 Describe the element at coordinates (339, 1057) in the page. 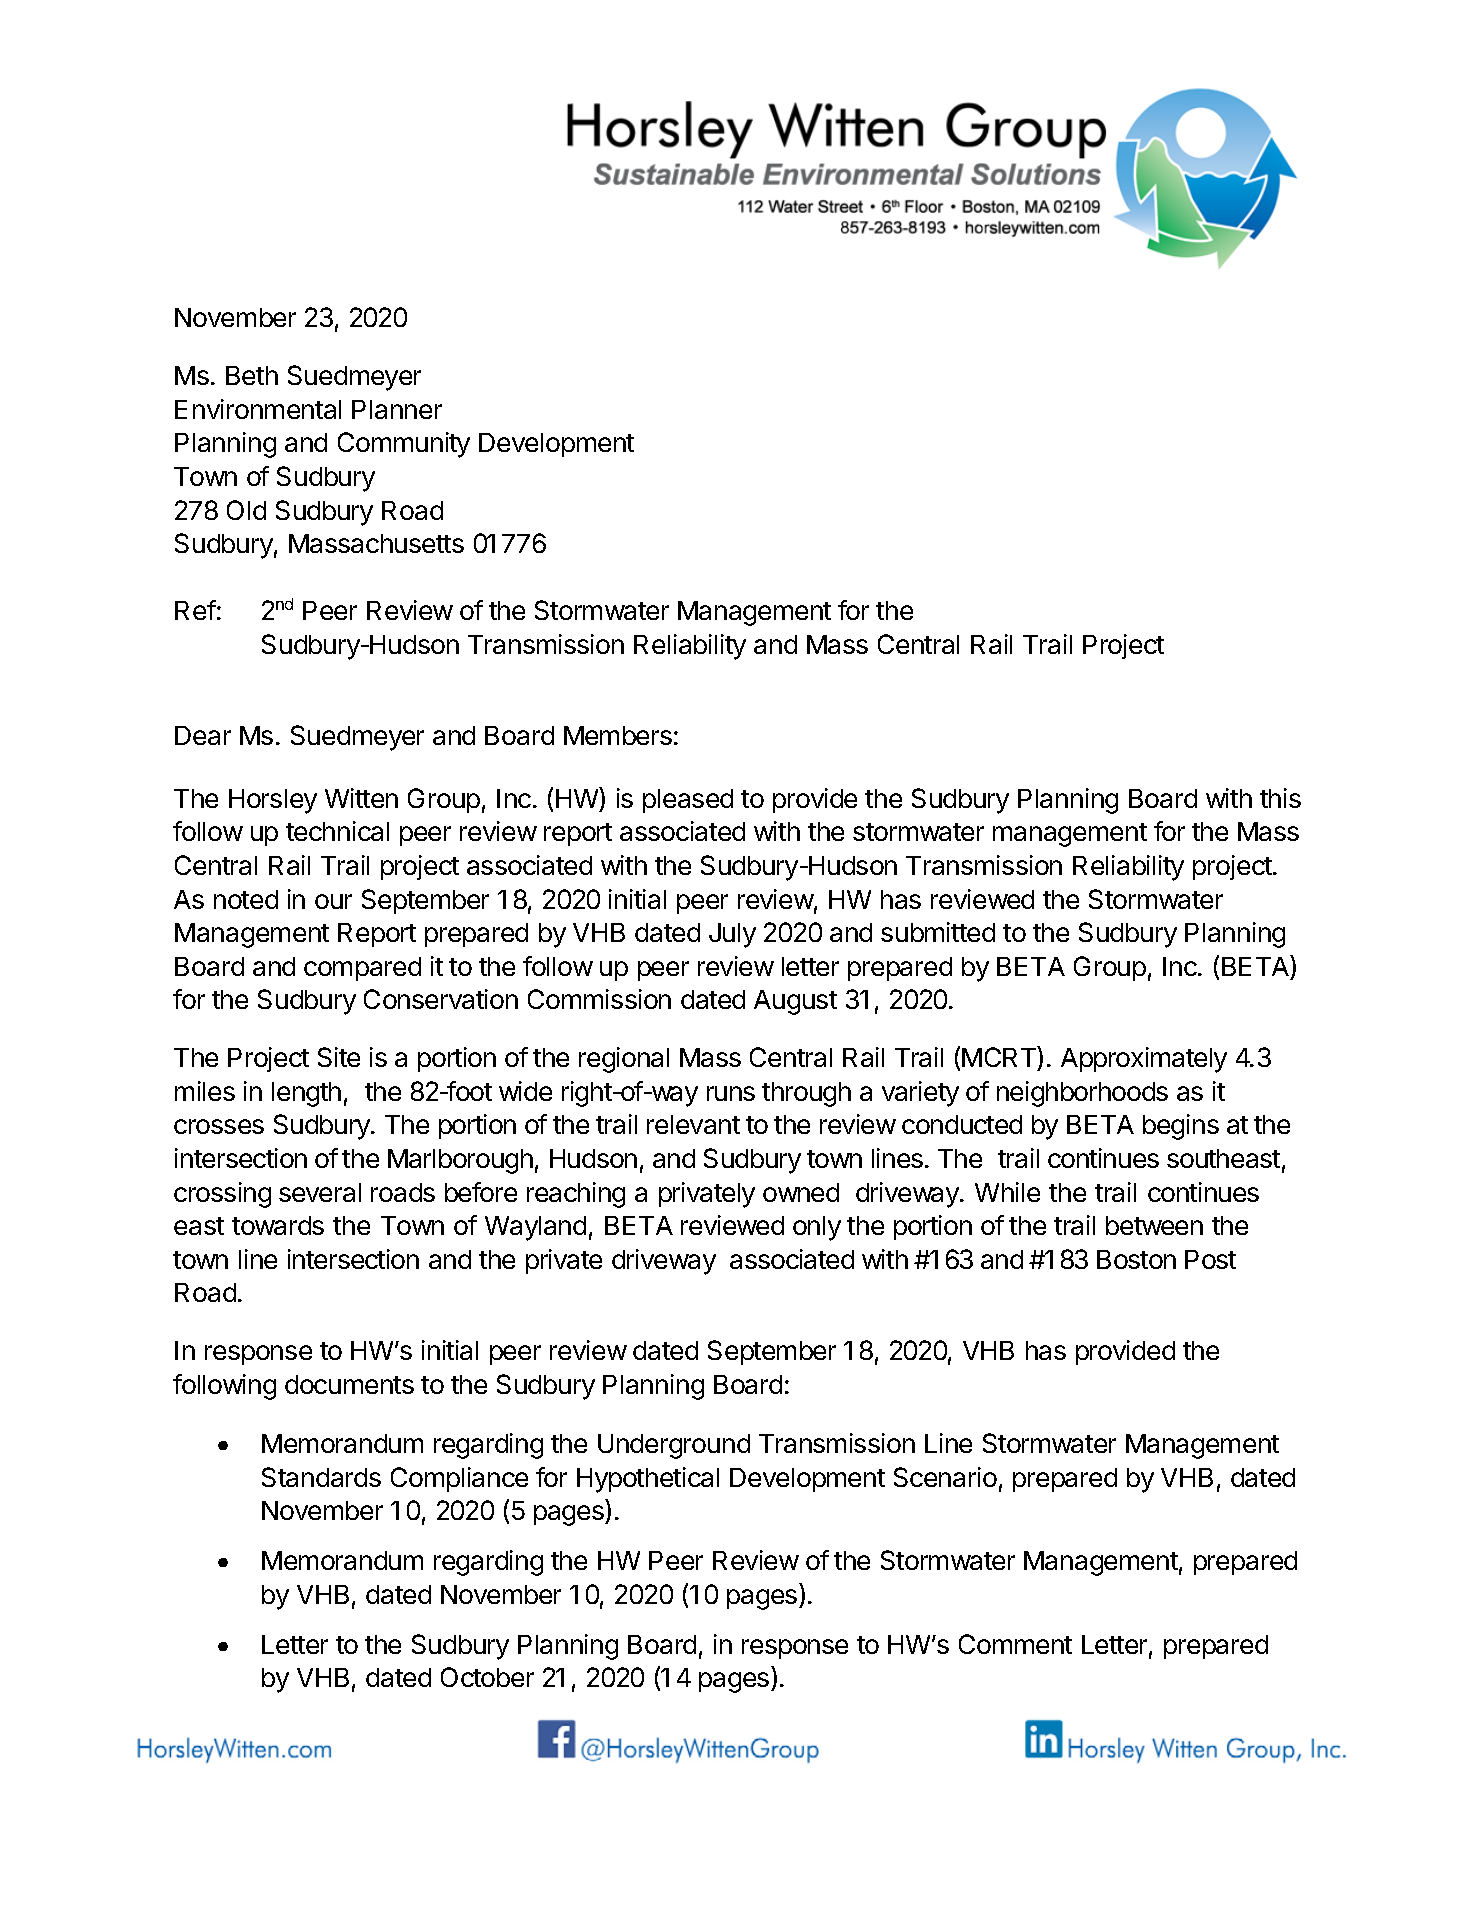

I see `Site` at that location.
